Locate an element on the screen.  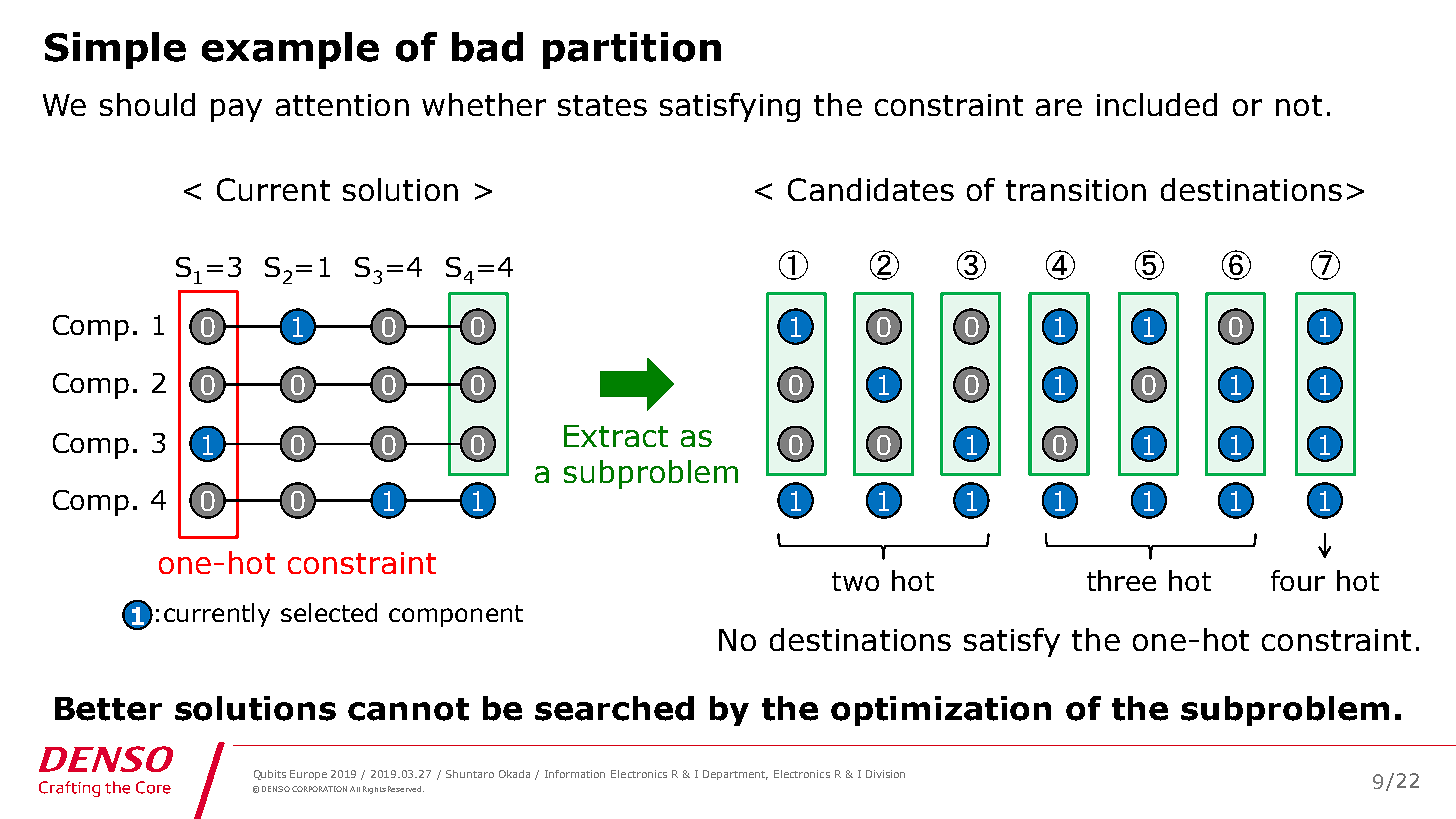
Extract is located at coordinates (616, 436).
